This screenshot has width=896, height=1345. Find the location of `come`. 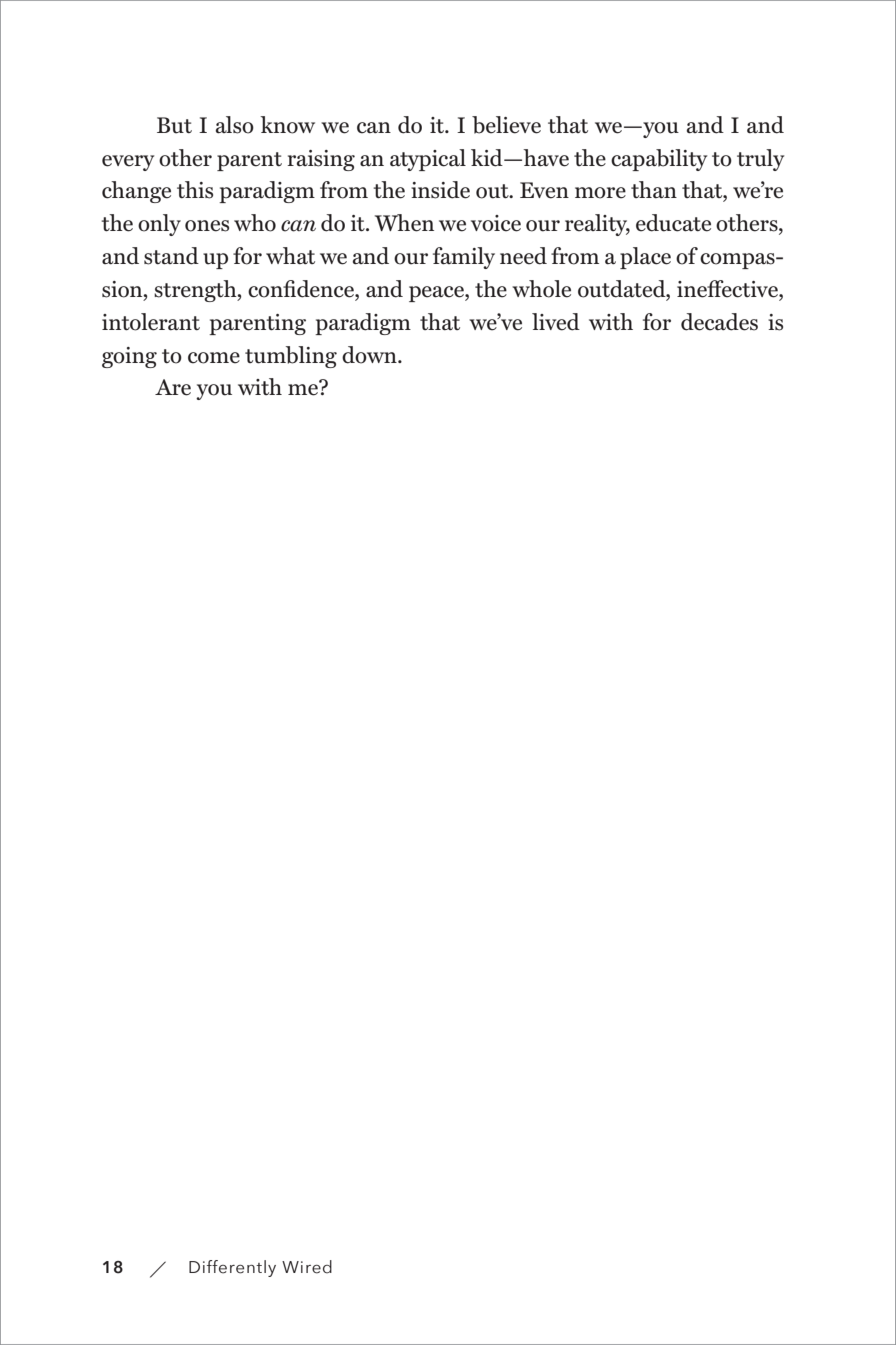

come is located at coordinates (214, 358).
